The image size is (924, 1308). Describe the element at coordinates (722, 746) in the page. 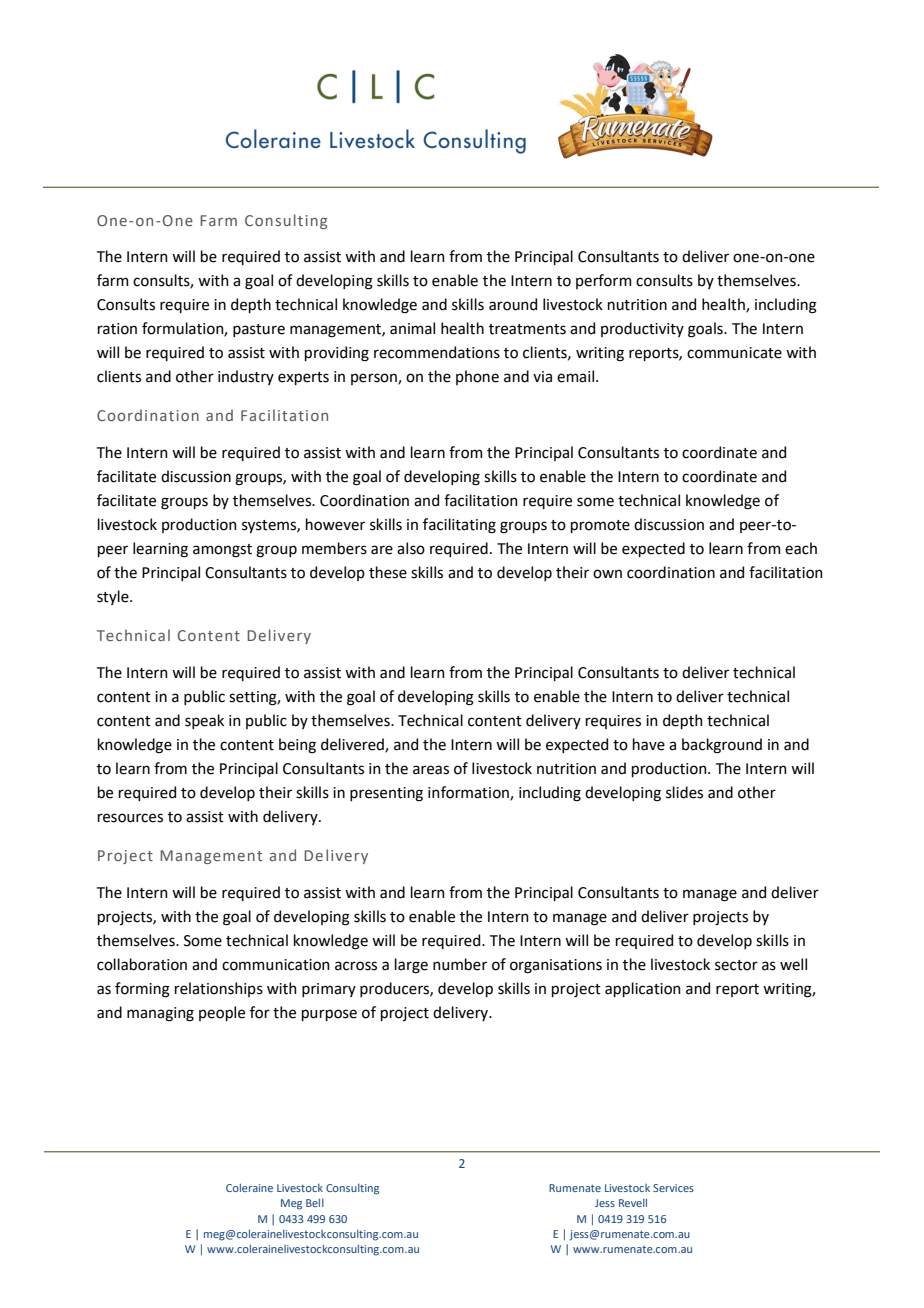

I see `background` at that location.
